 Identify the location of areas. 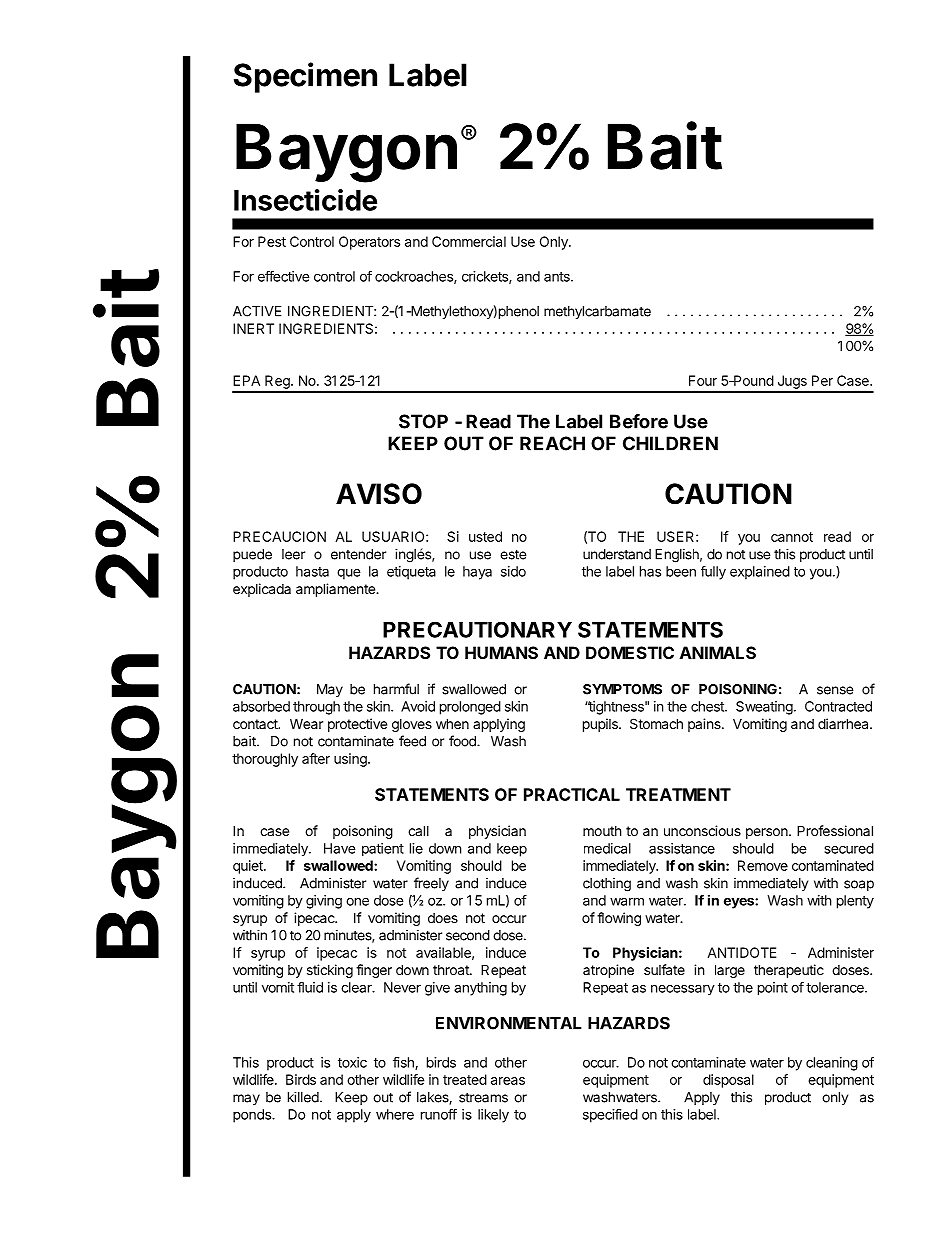
(508, 1081).
